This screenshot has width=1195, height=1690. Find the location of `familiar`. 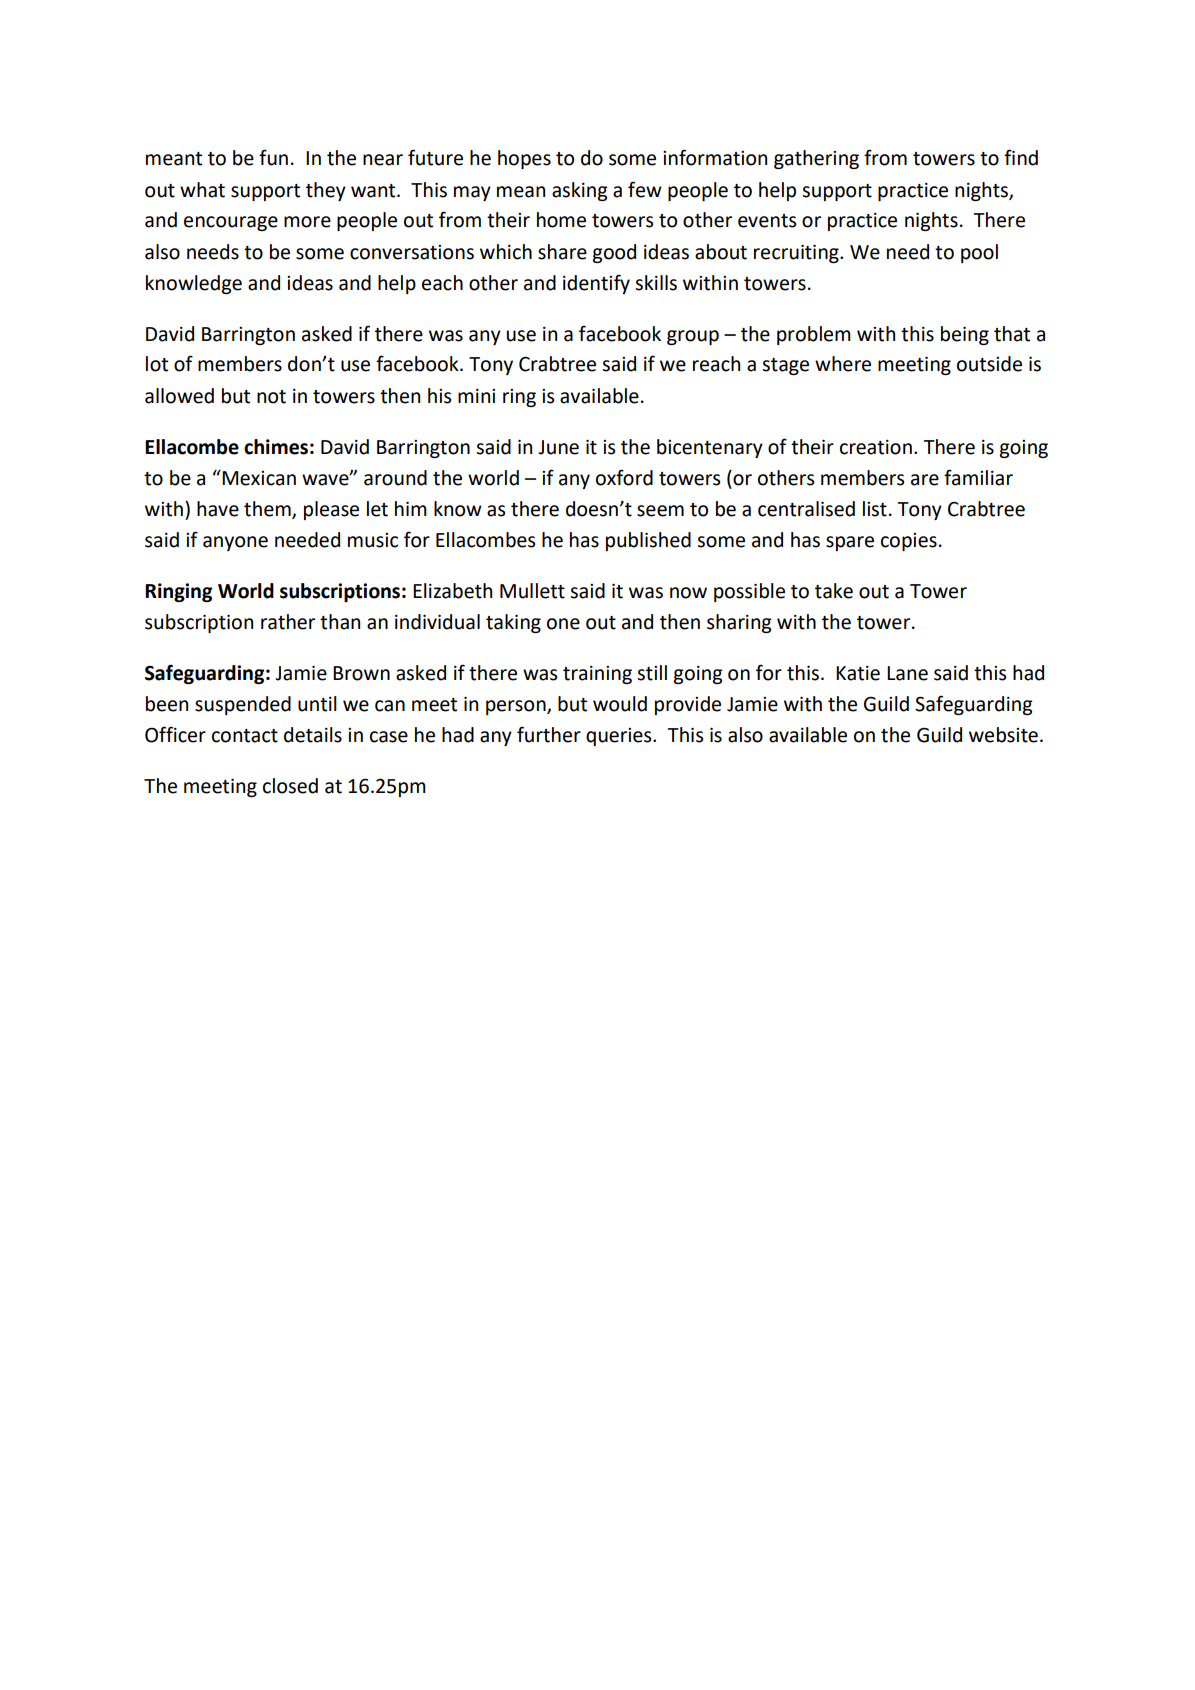

familiar is located at coordinates (978, 477).
